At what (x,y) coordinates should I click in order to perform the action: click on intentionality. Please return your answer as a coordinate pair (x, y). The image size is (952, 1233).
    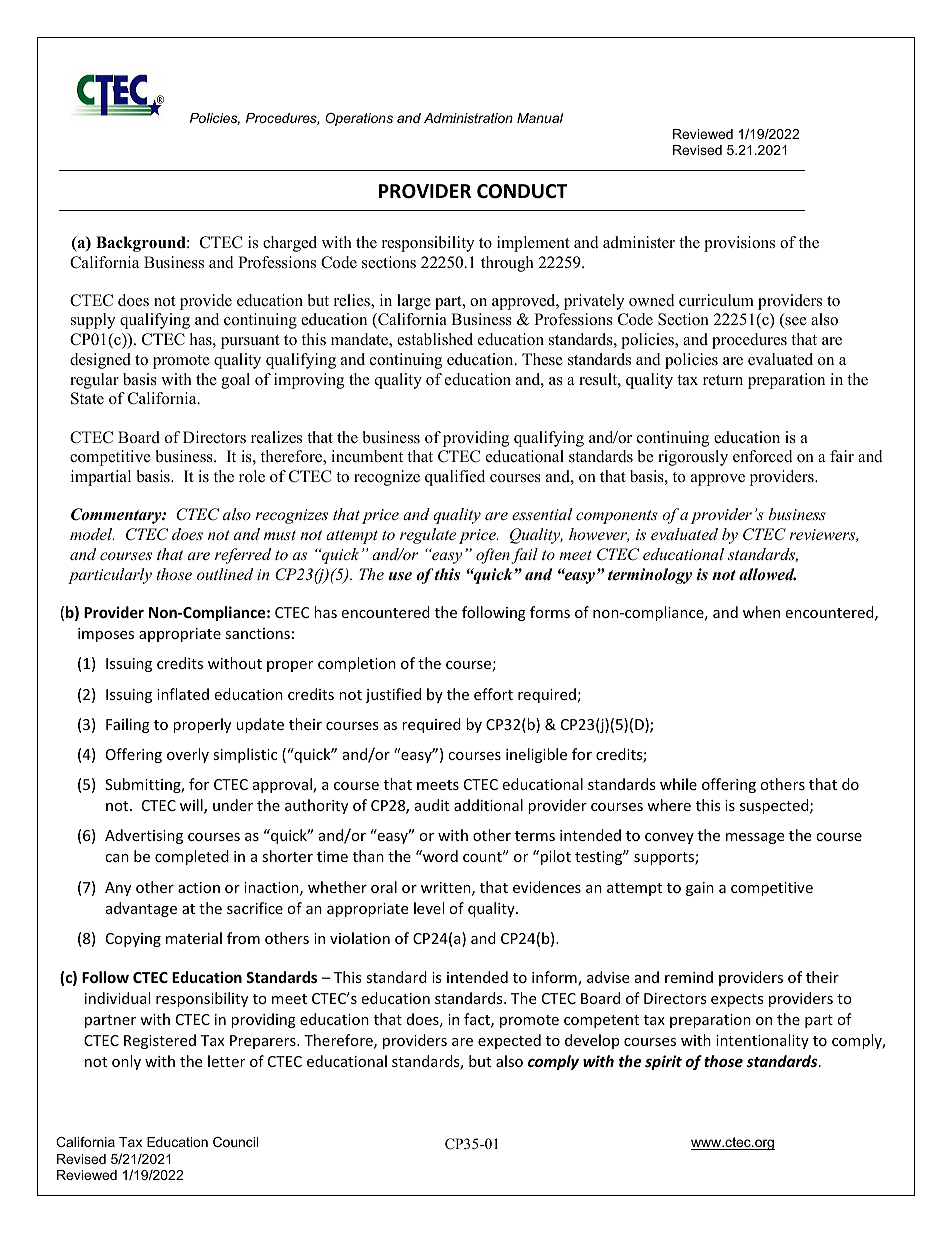
    Looking at the image, I should click on (762, 1041).
